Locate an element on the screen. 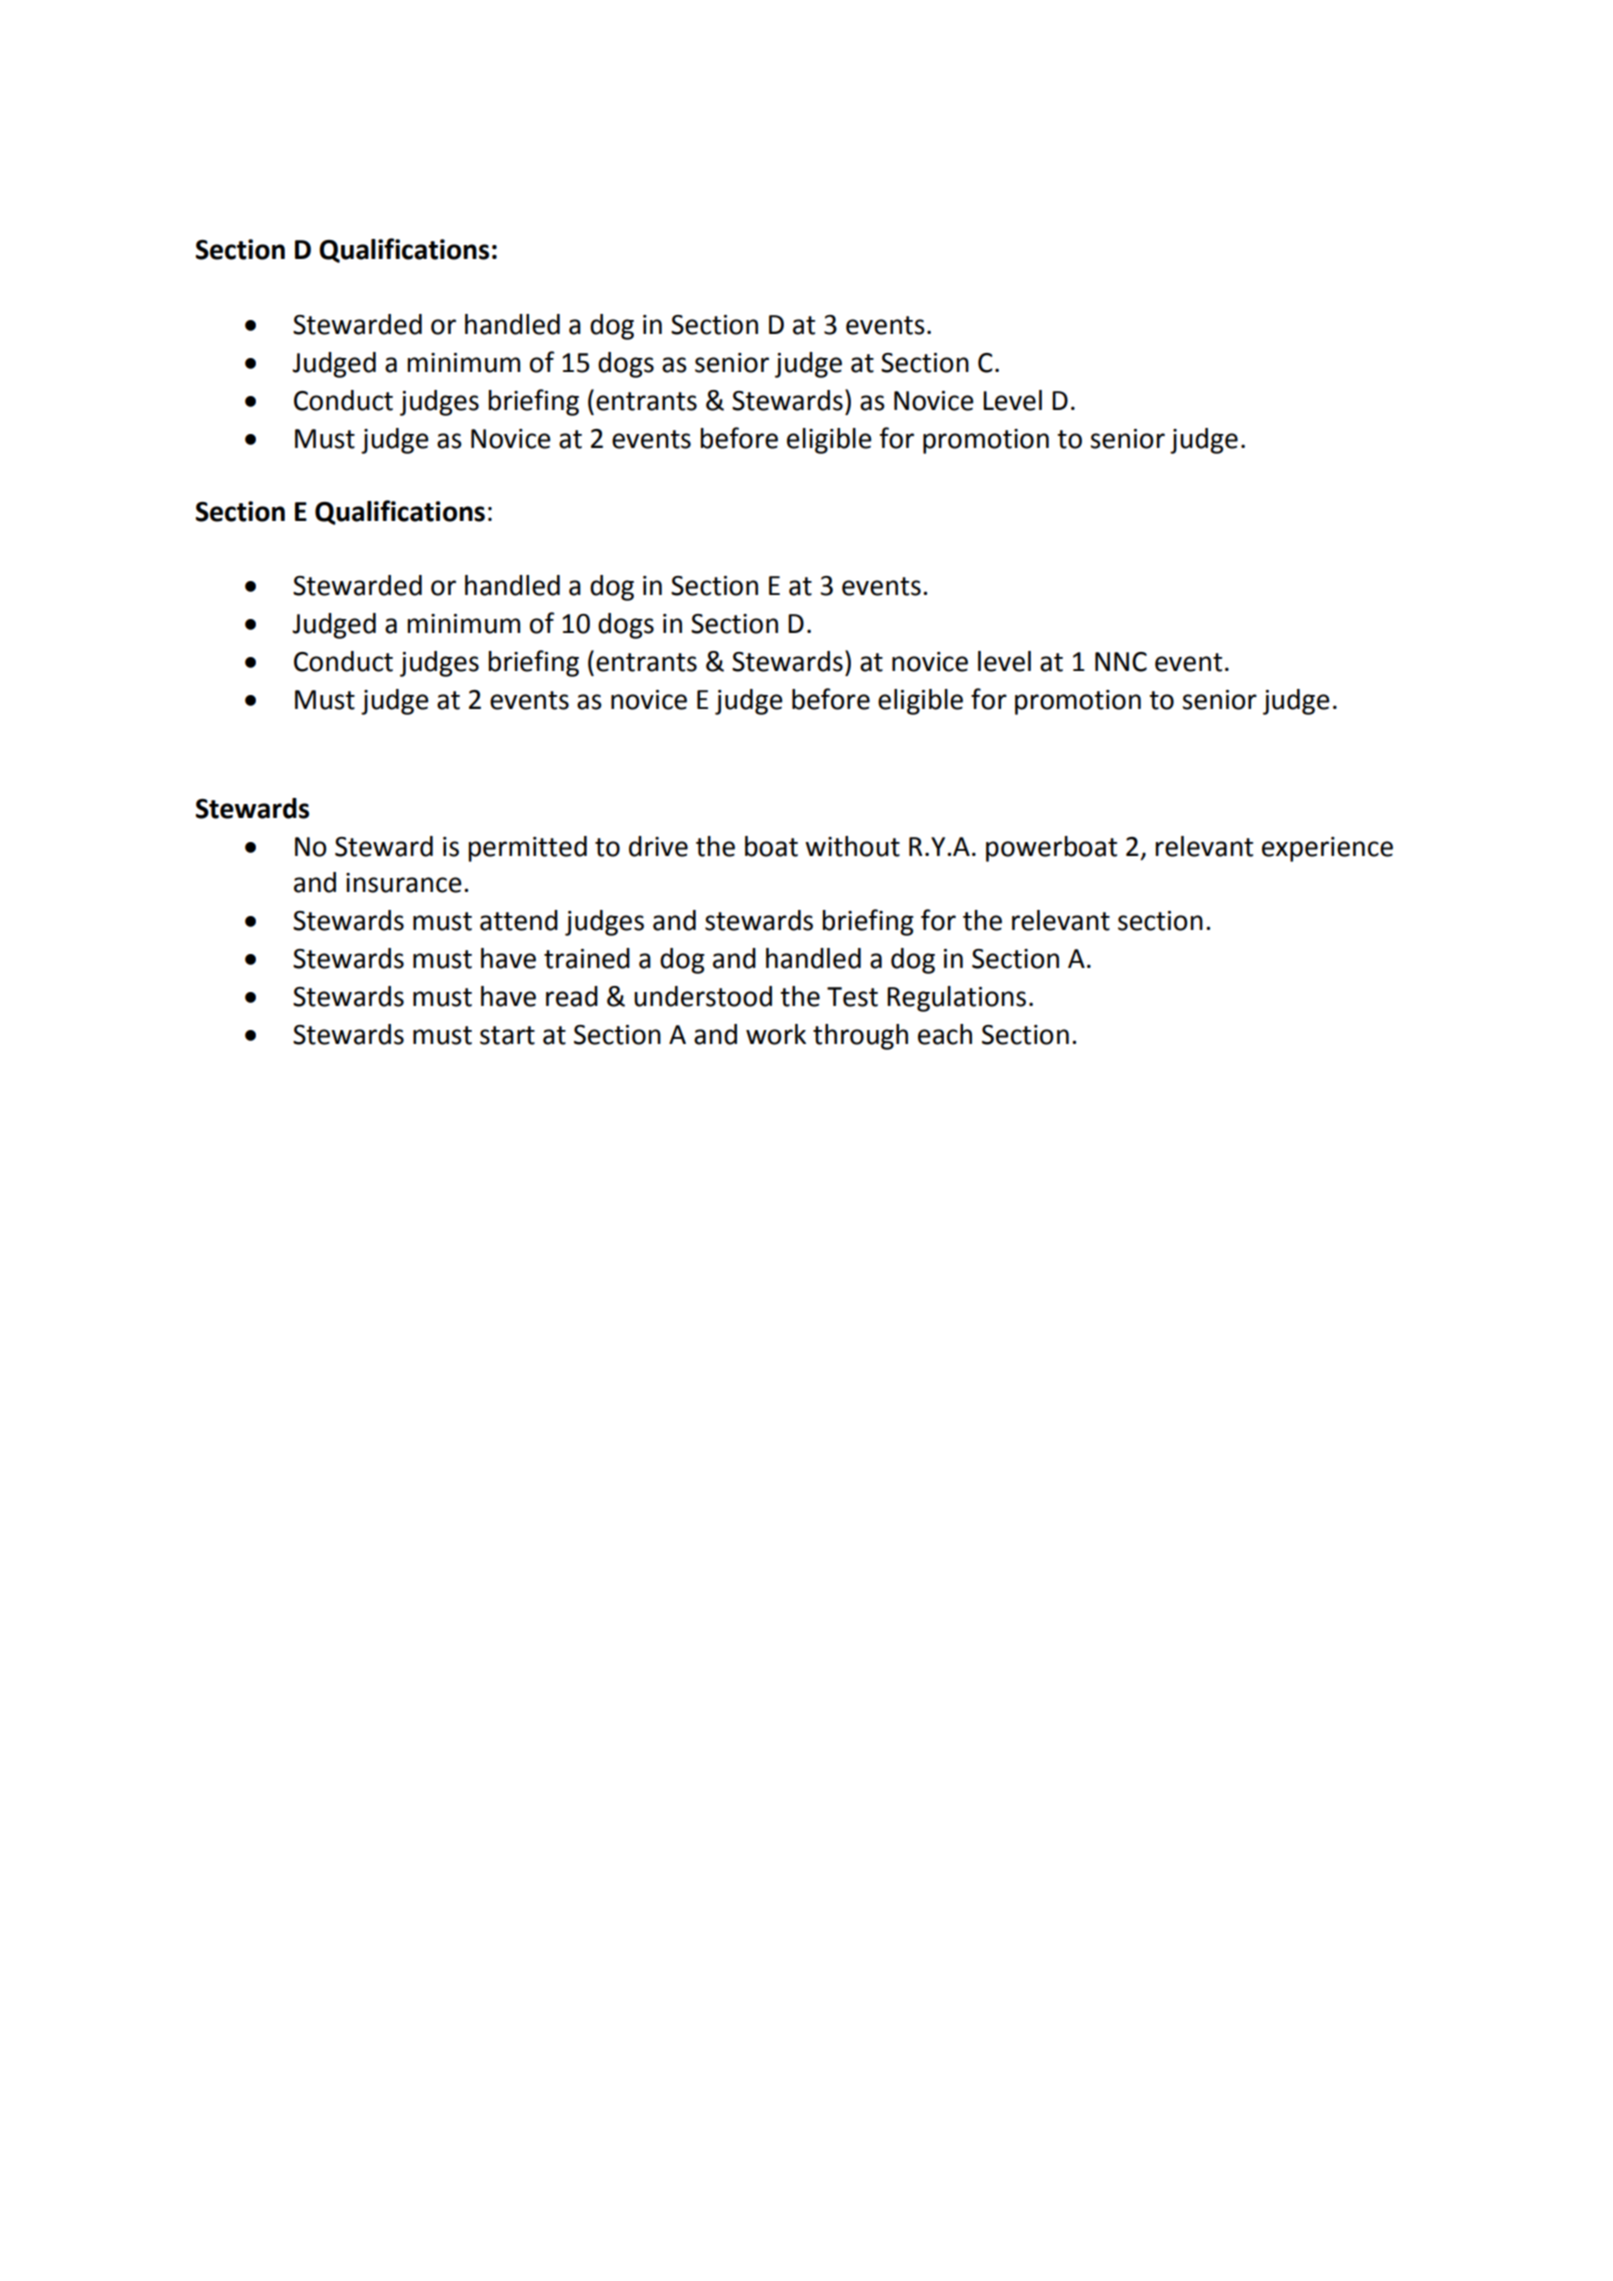 This screenshot has height=2281, width=1613. each is located at coordinates (945, 1034).
